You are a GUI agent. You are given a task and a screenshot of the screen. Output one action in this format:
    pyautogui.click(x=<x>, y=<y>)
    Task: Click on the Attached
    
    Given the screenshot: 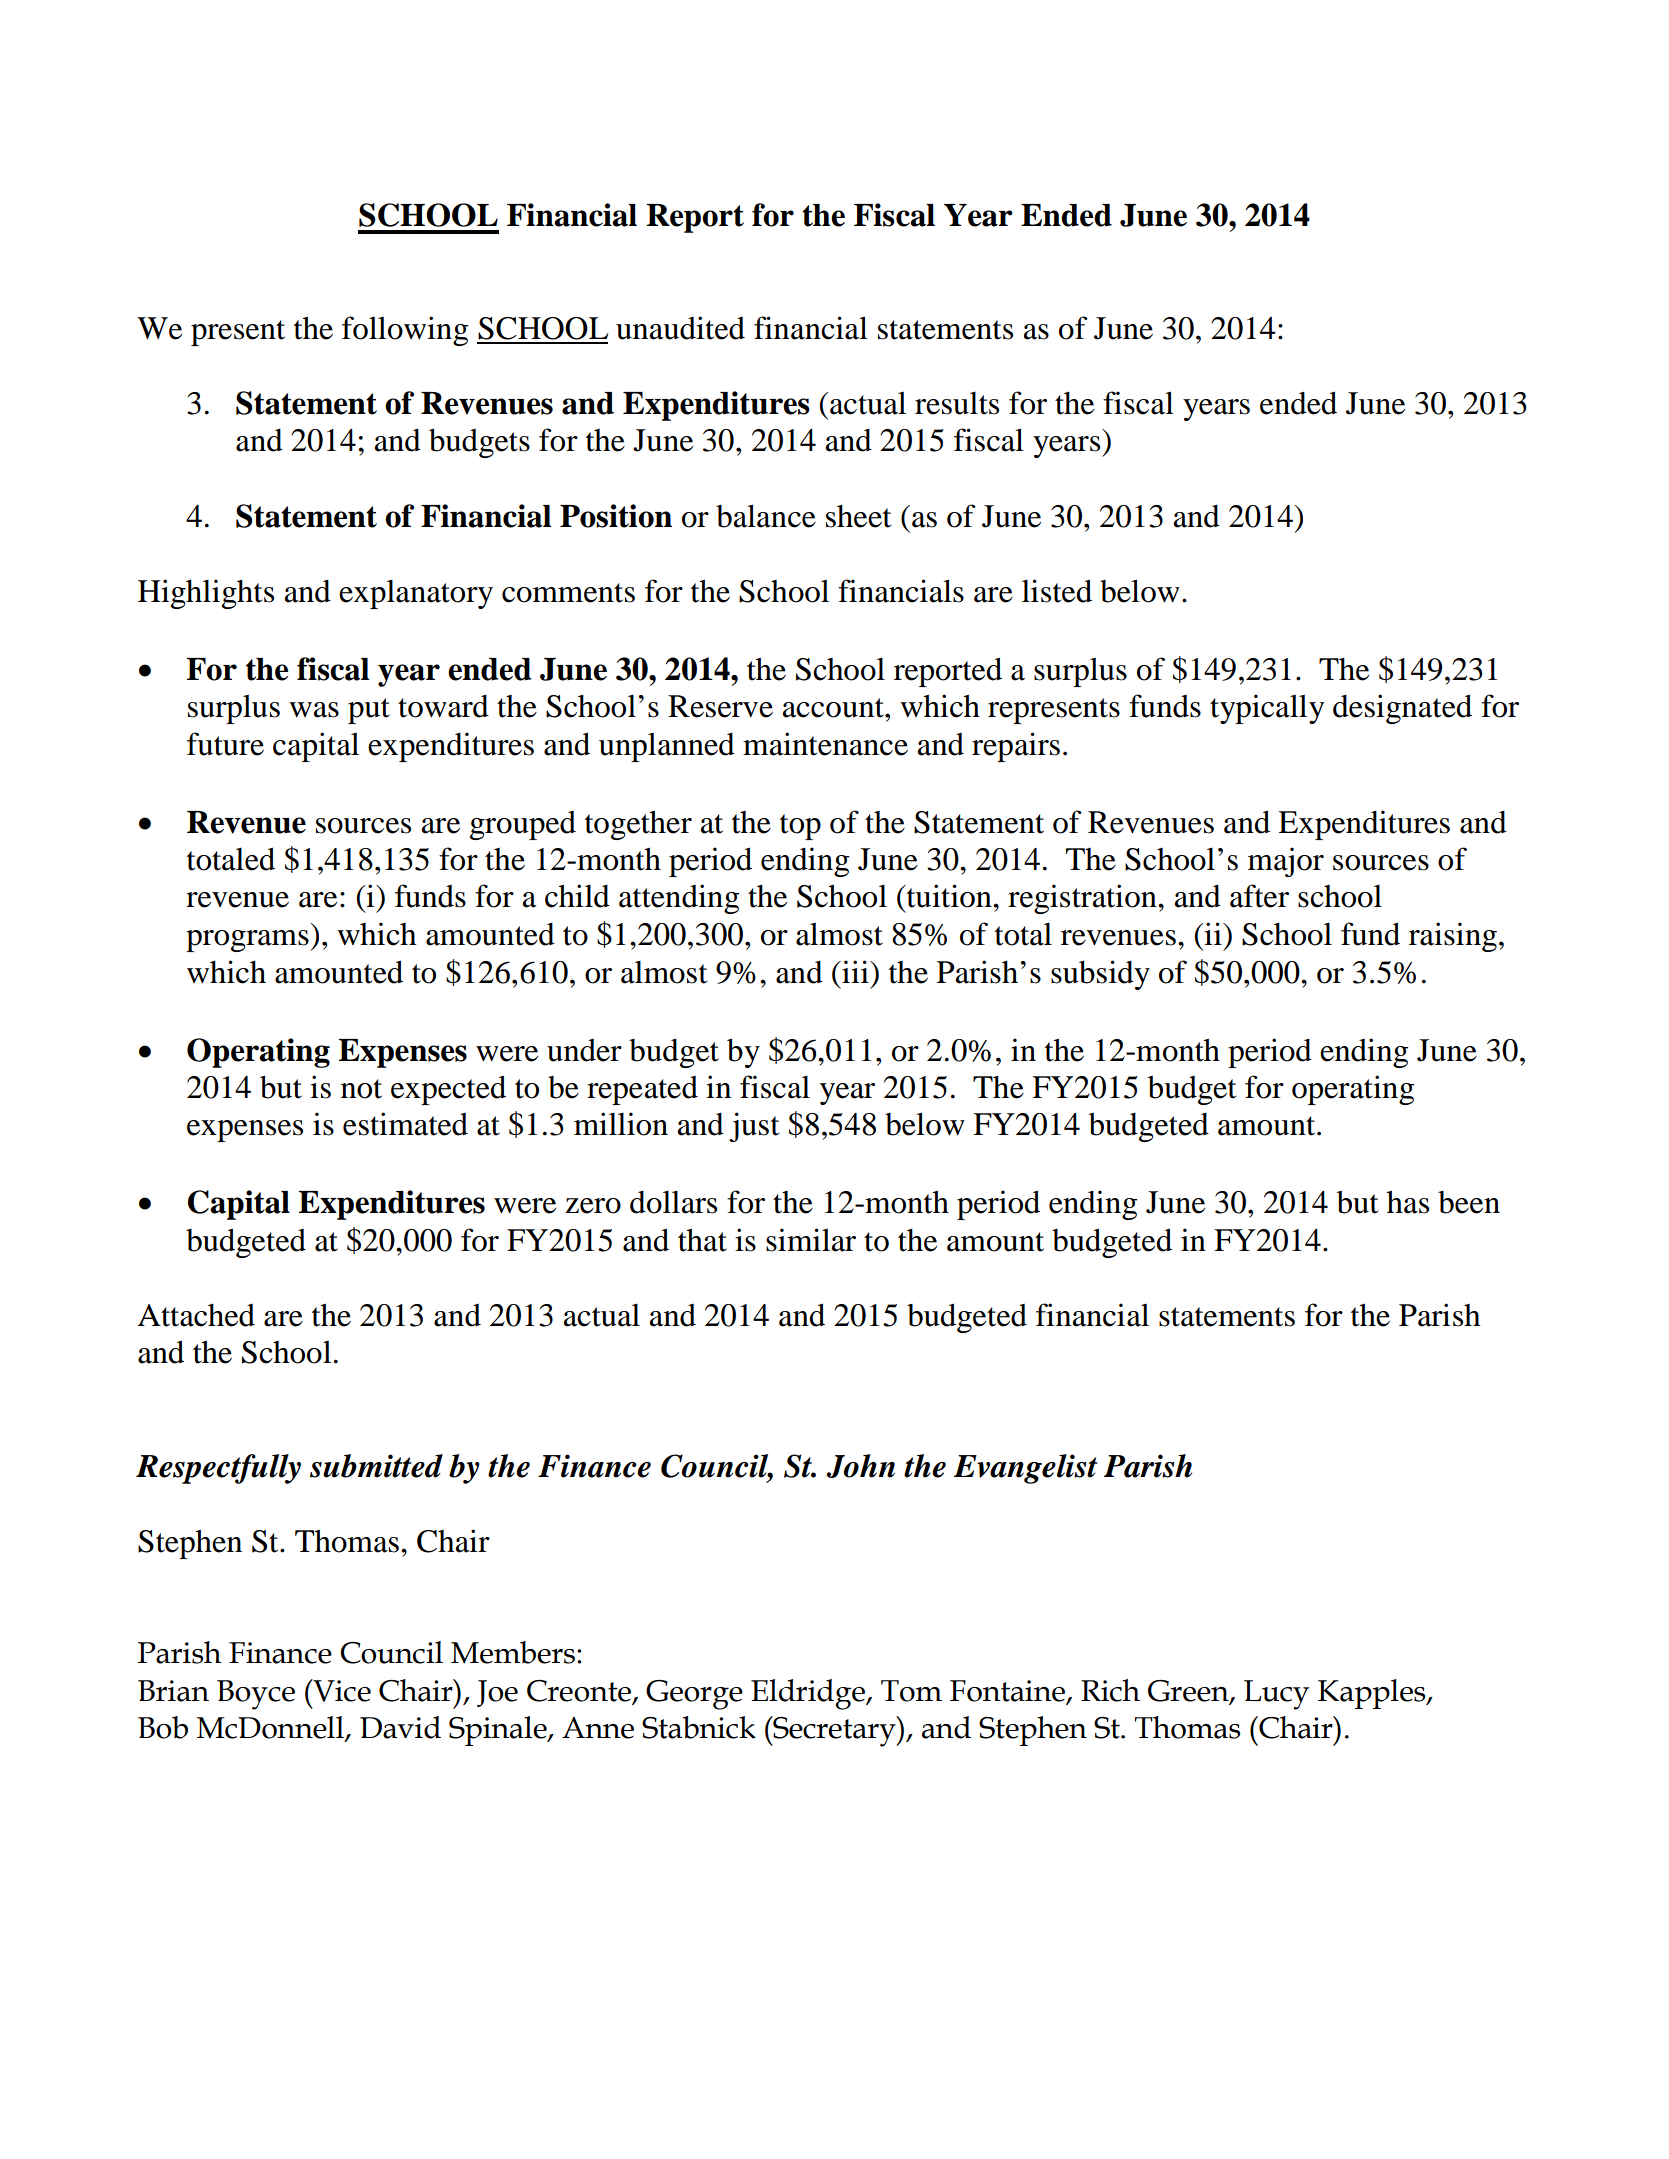 What is the action you would take?
    pyautogui.click(x=196, y=1315)
